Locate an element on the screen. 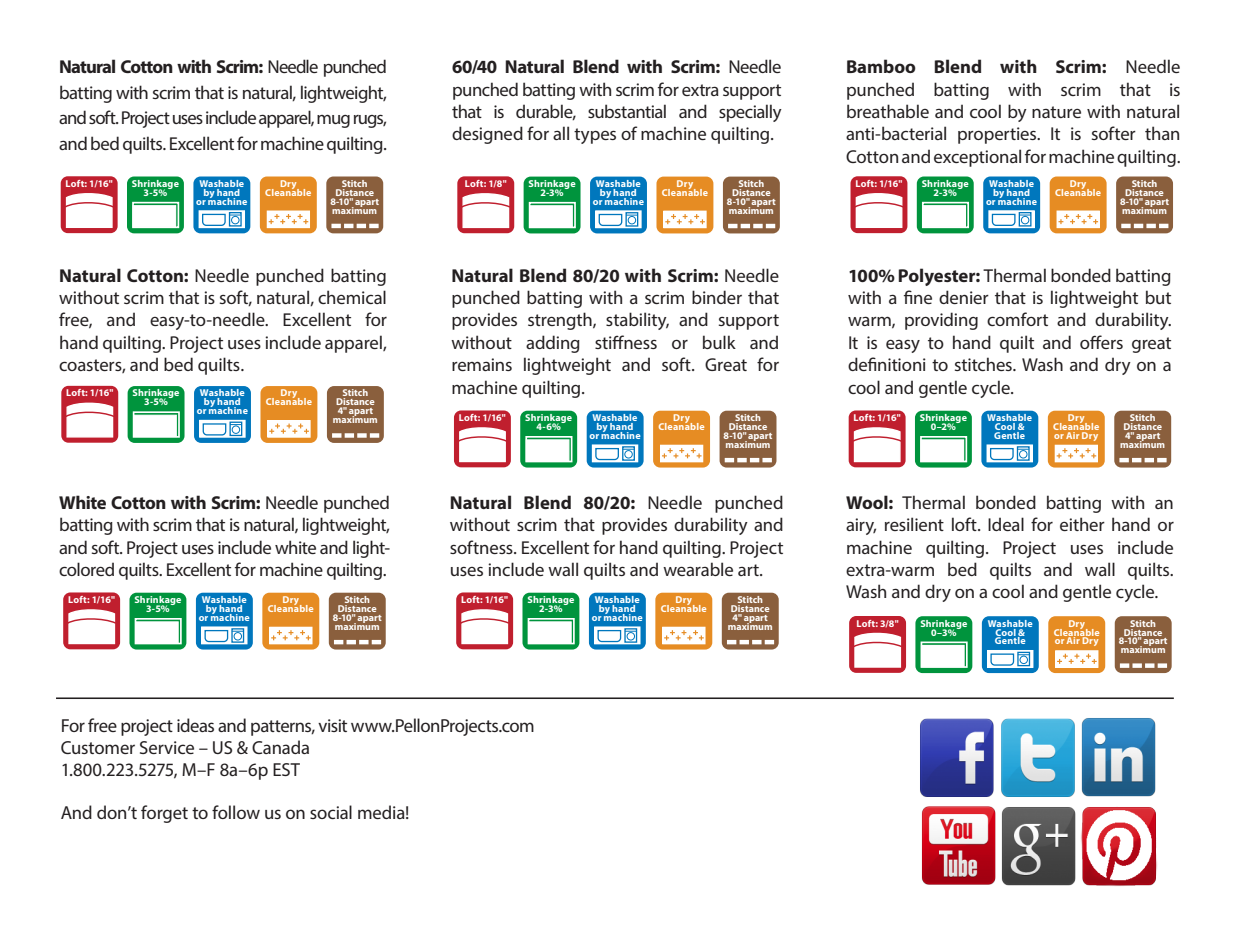 The image size is (1233, 952). types is located at coordinates (595, 136).
